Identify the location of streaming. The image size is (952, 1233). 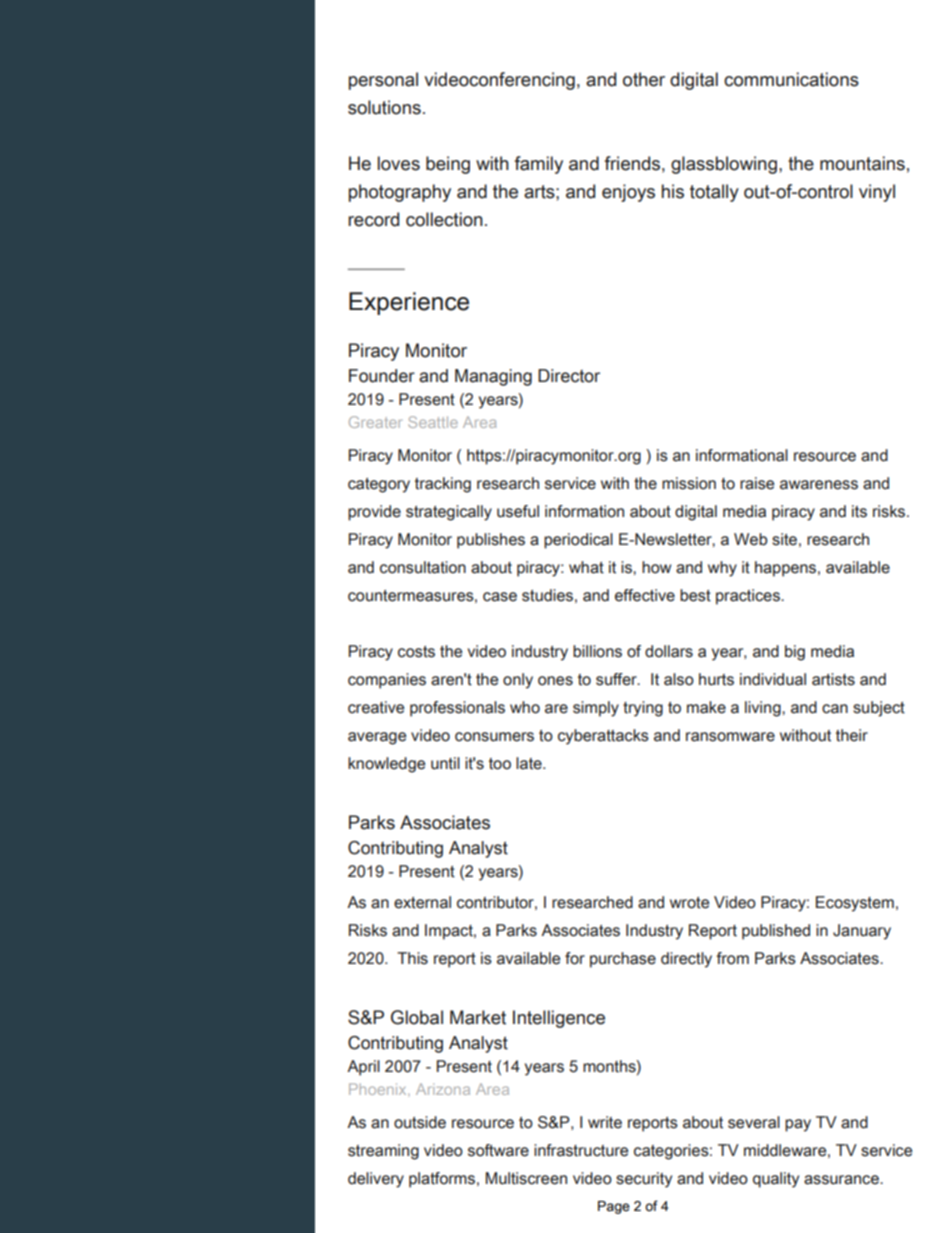
(383, 1152).
